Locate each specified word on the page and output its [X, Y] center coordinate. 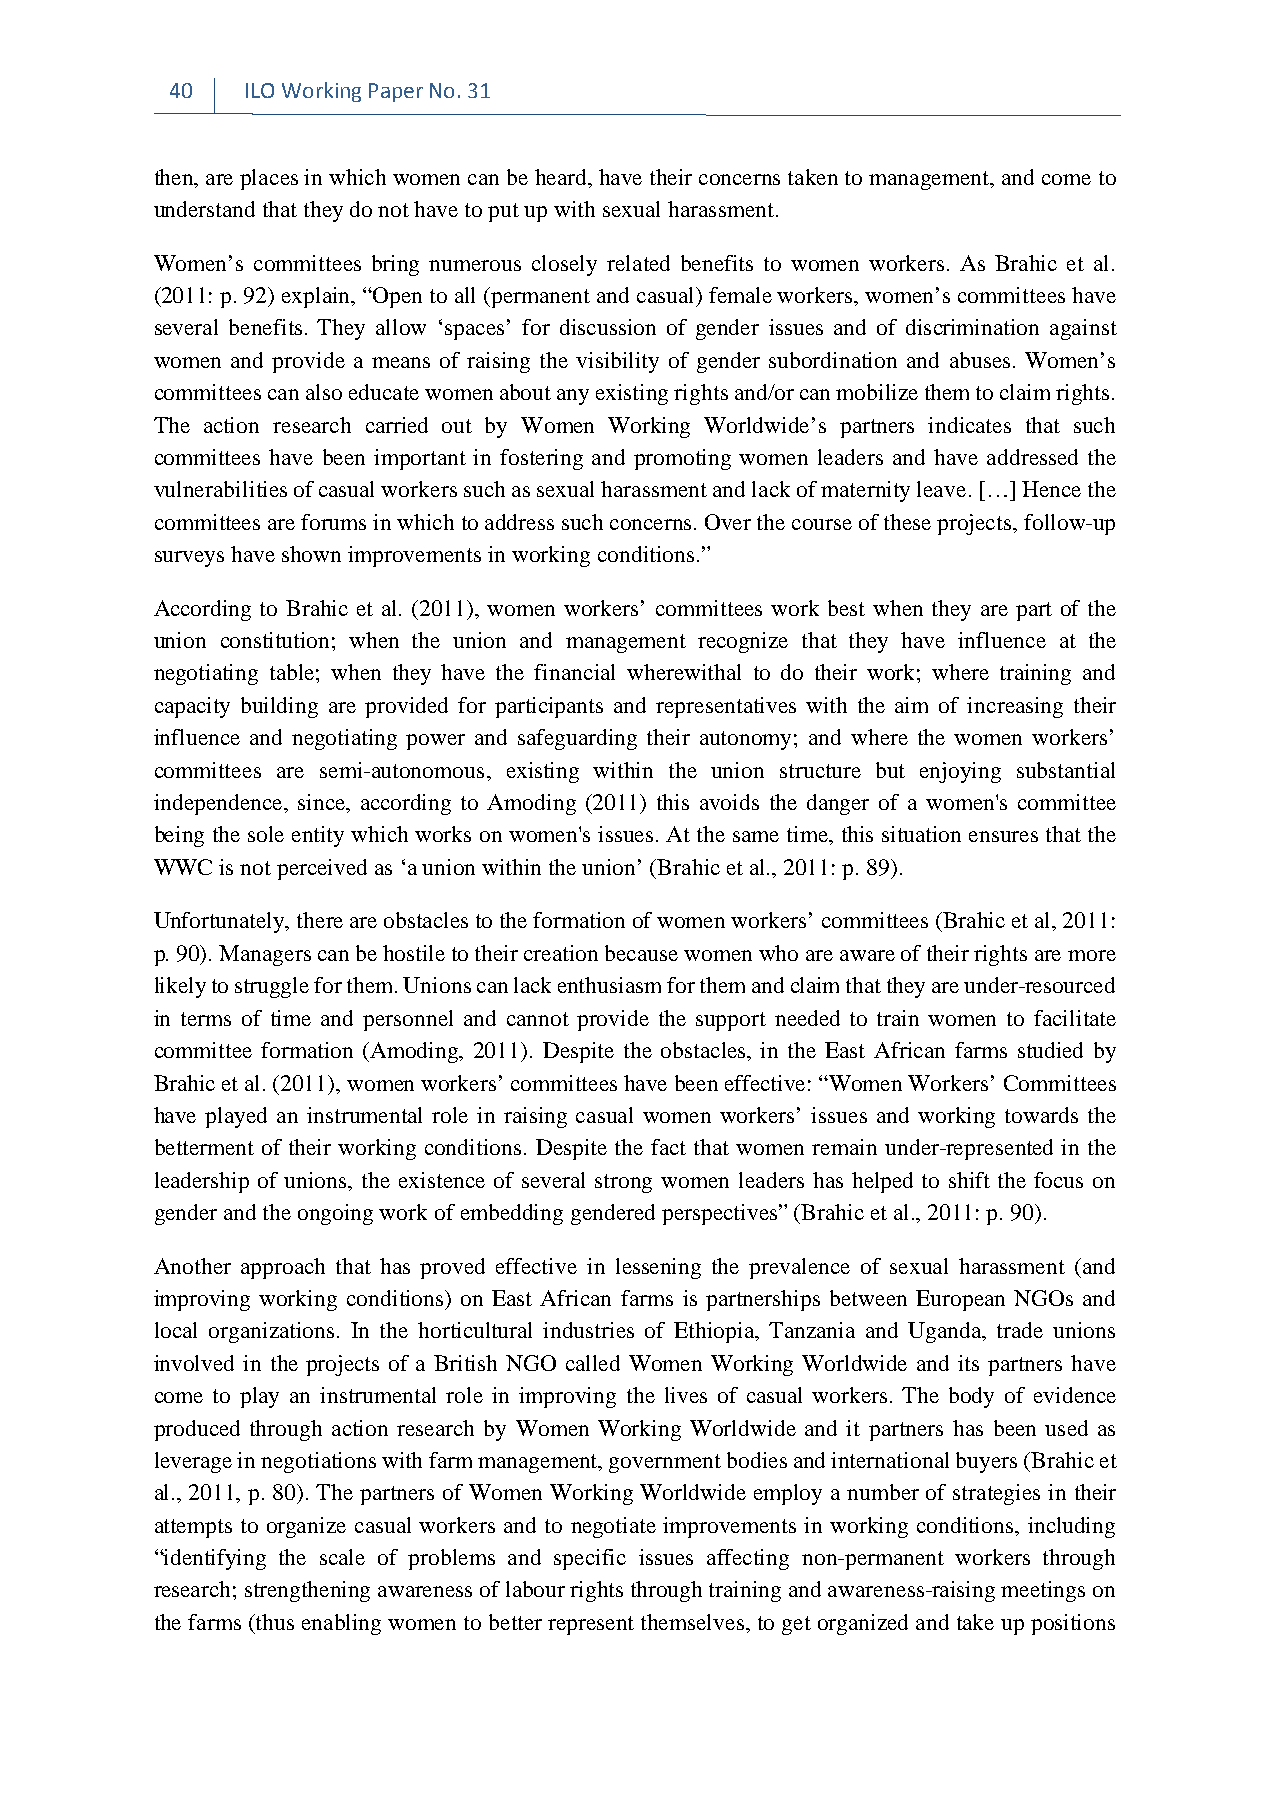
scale [342, 1557]
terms [206, 1019]
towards [1041, 1115]
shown [311, 554]
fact [668, 1147]
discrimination [972, 327]
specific [590, 1559]
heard [562, 177]
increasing [1015, 707]
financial [574, 672]
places [269, 179]
